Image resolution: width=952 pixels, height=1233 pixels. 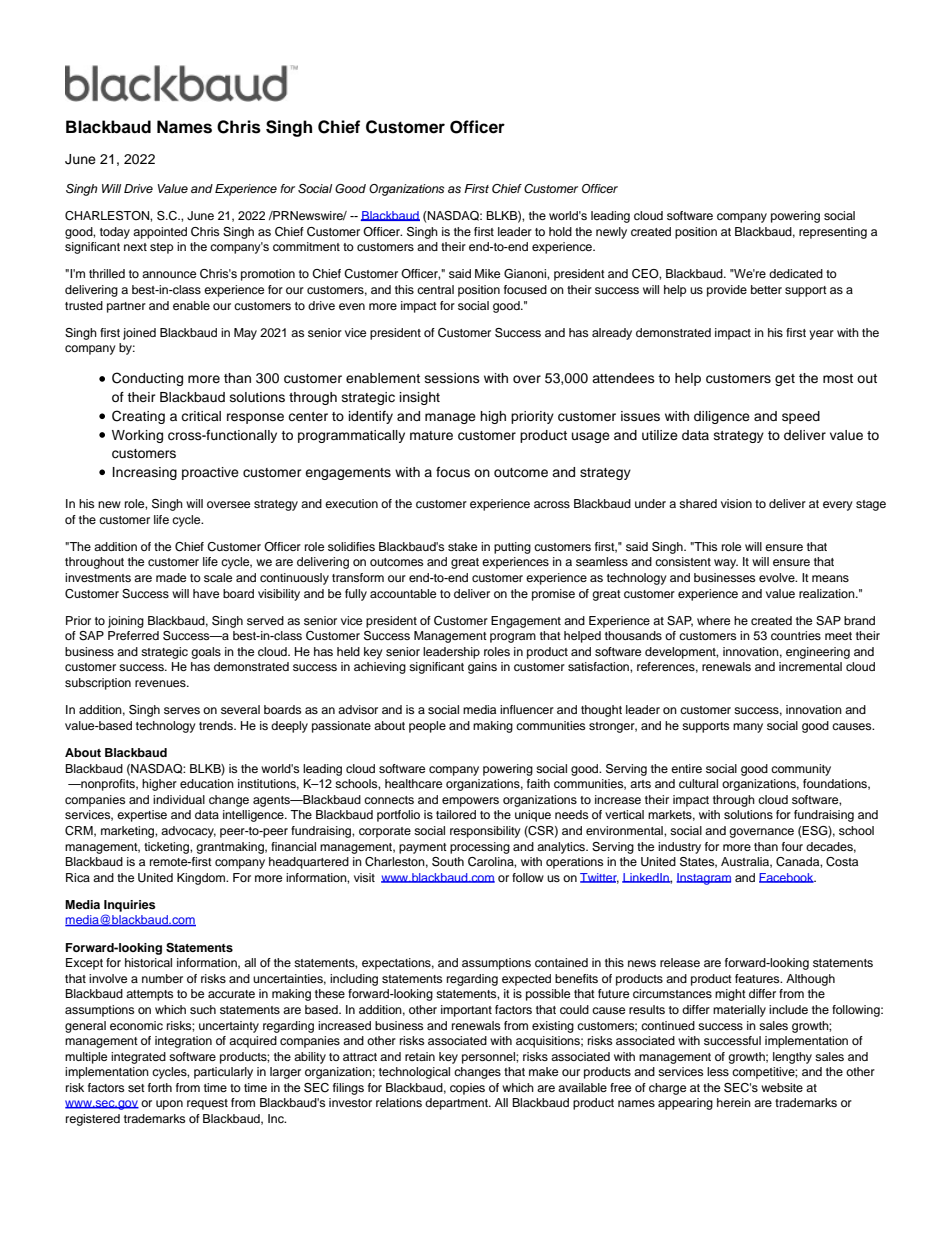 I want to click on stake, so click(x=462, y=546).
